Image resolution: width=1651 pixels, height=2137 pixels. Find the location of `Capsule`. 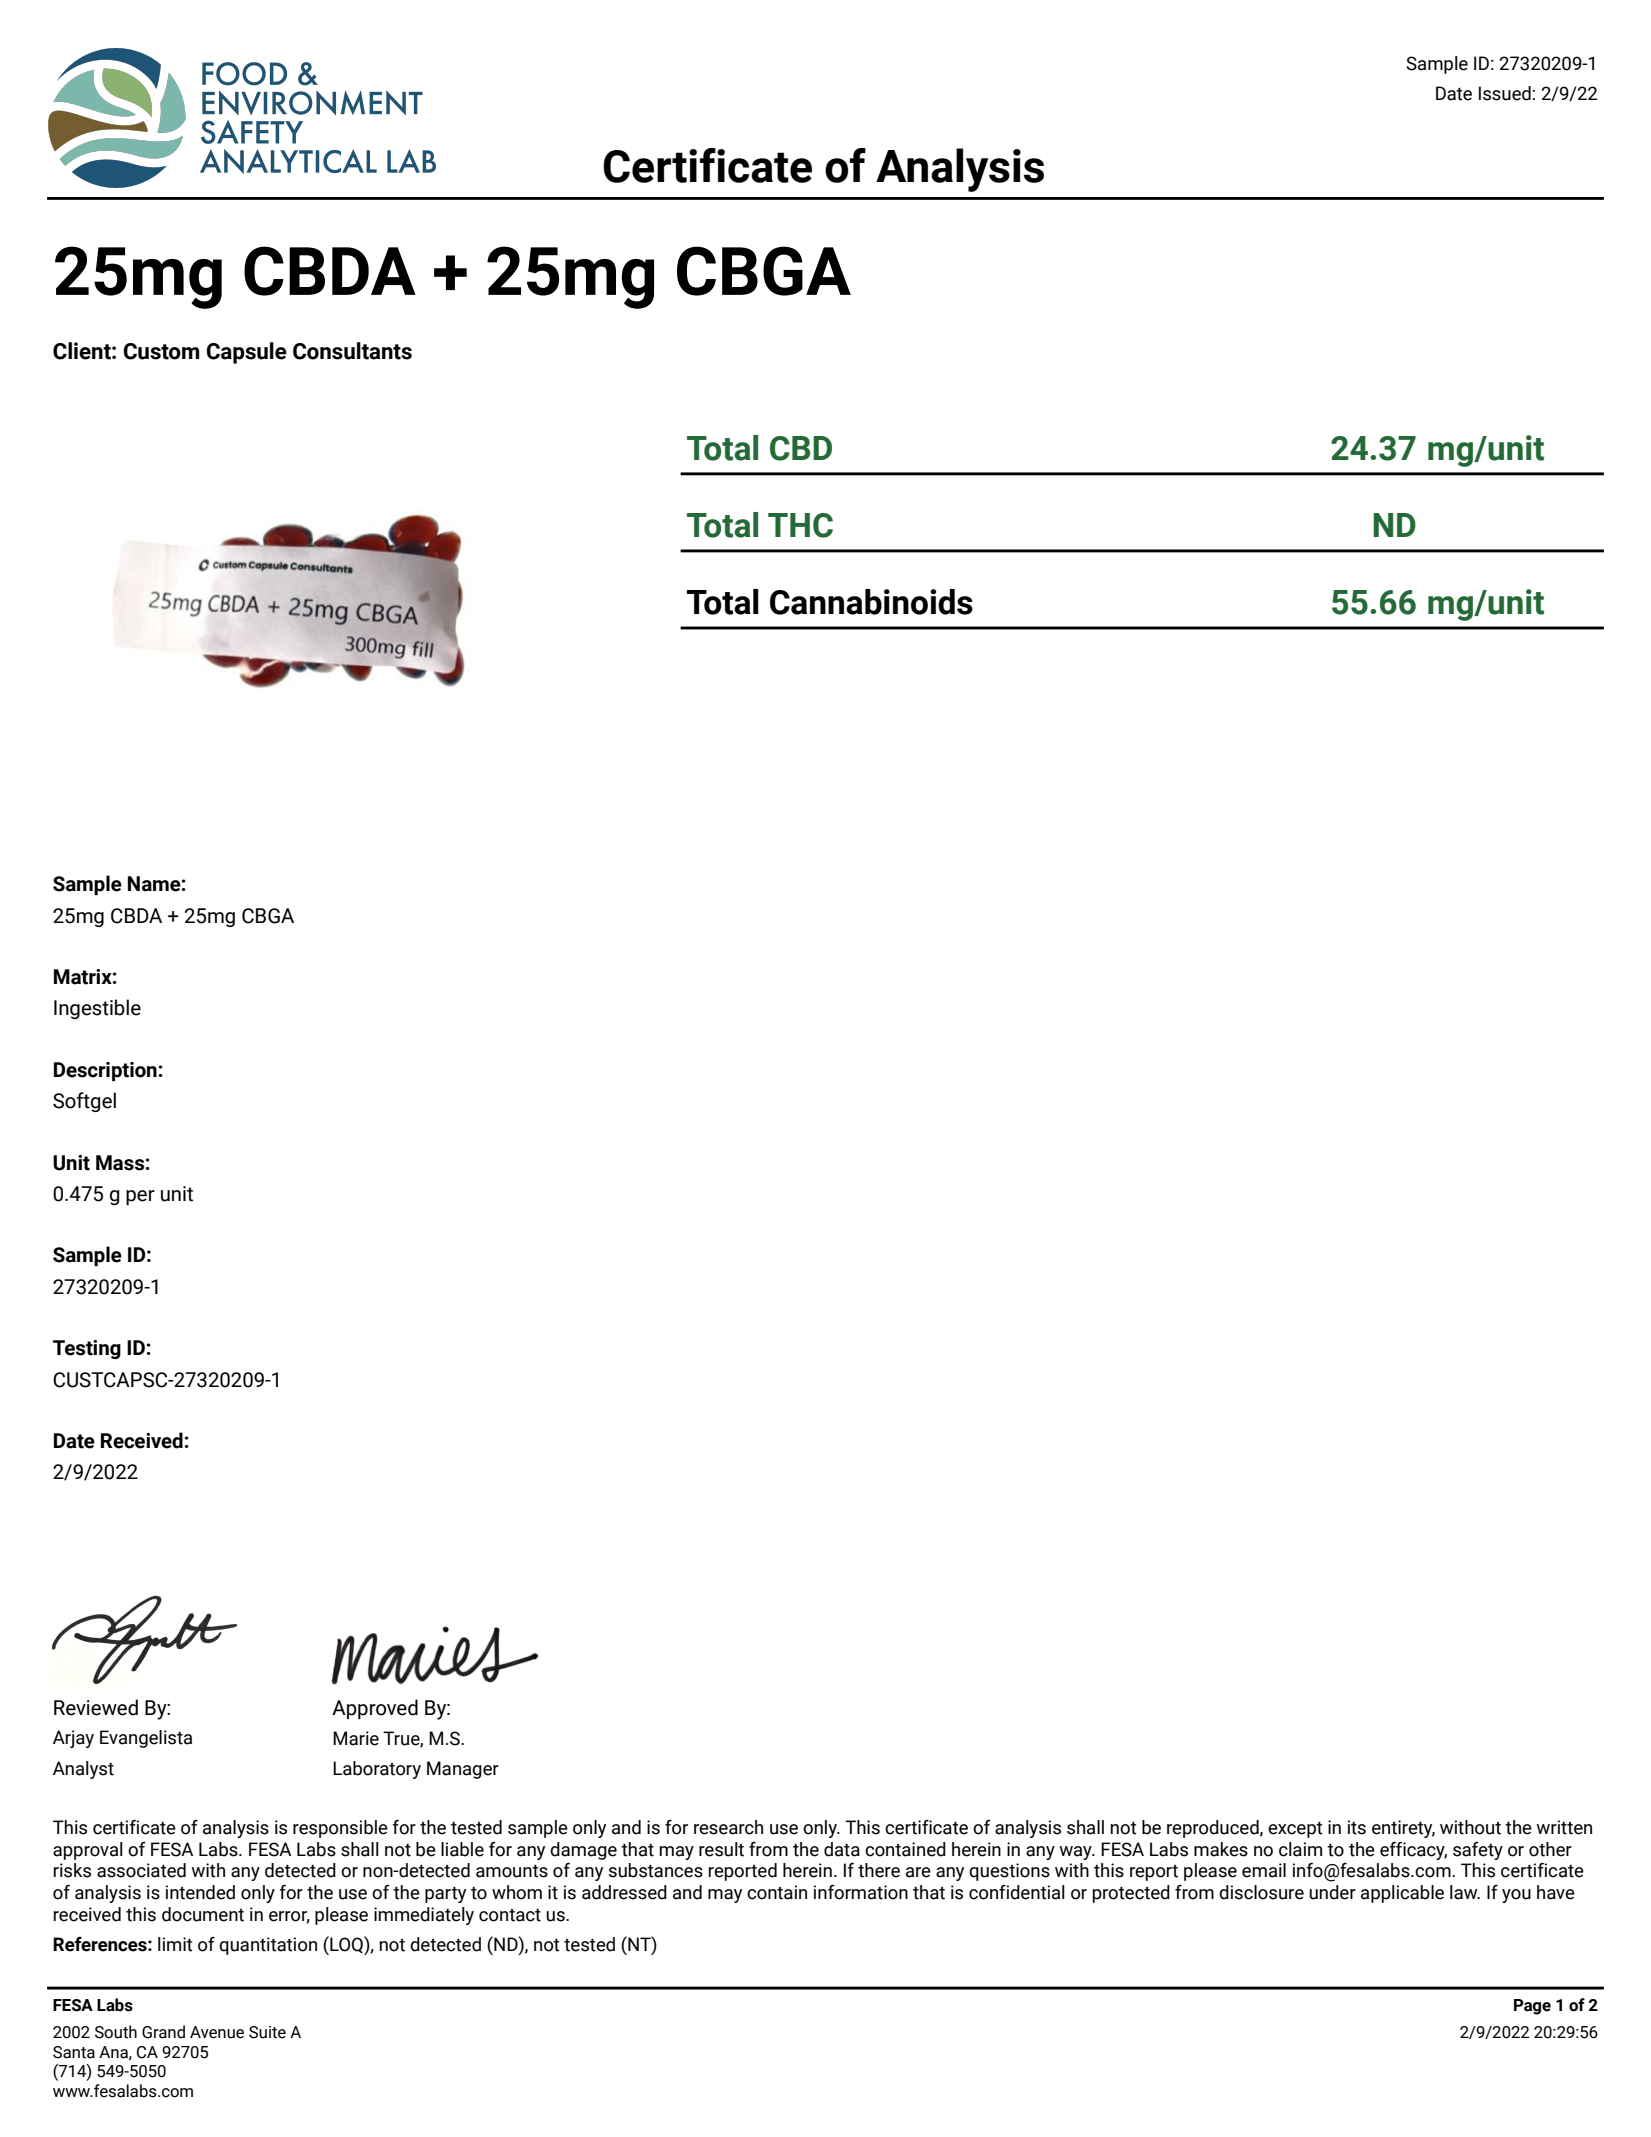

Capsule is located at coordinates (247, 353).
